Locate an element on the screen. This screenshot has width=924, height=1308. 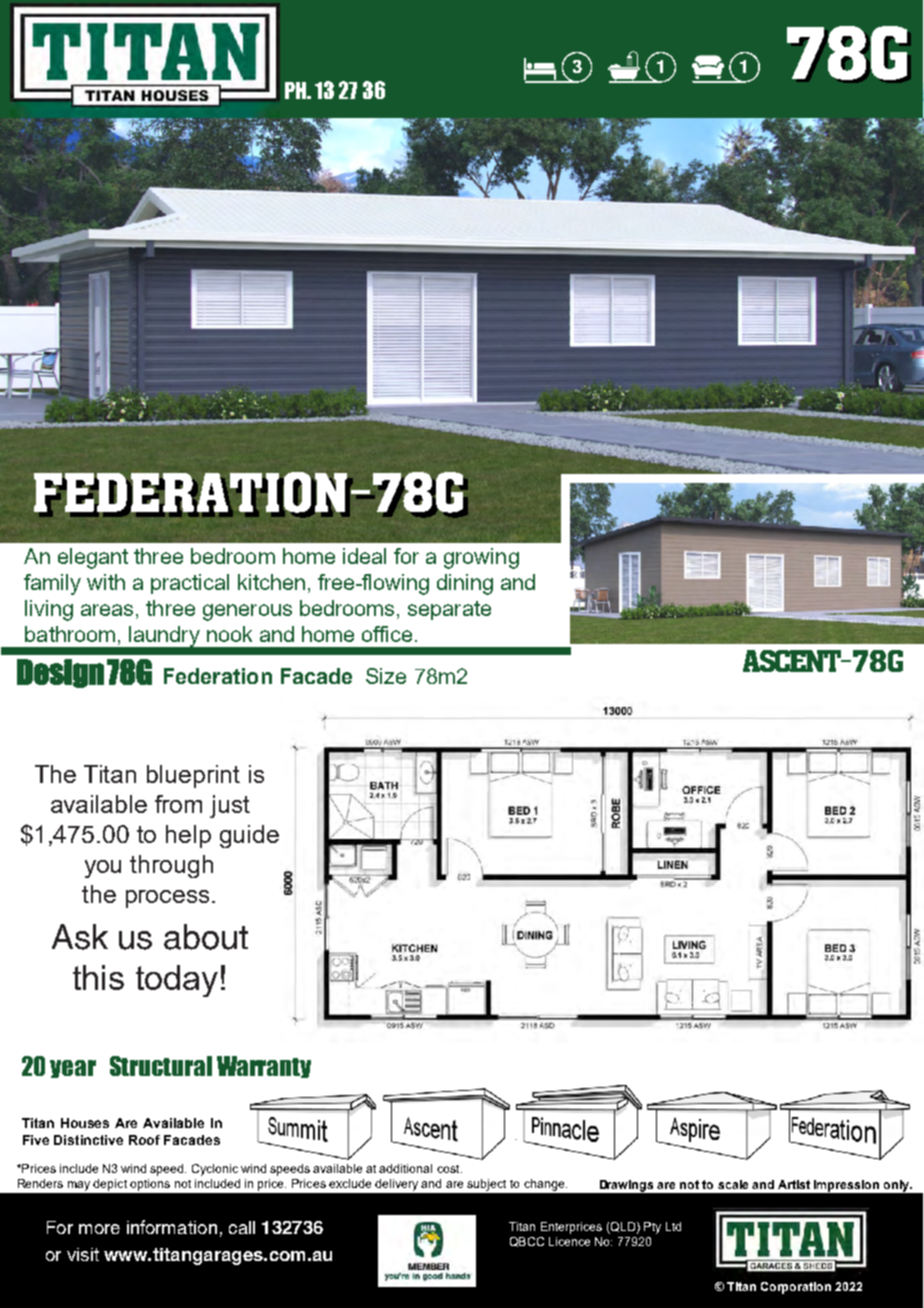
dining is located at coordinates (465, 584).
